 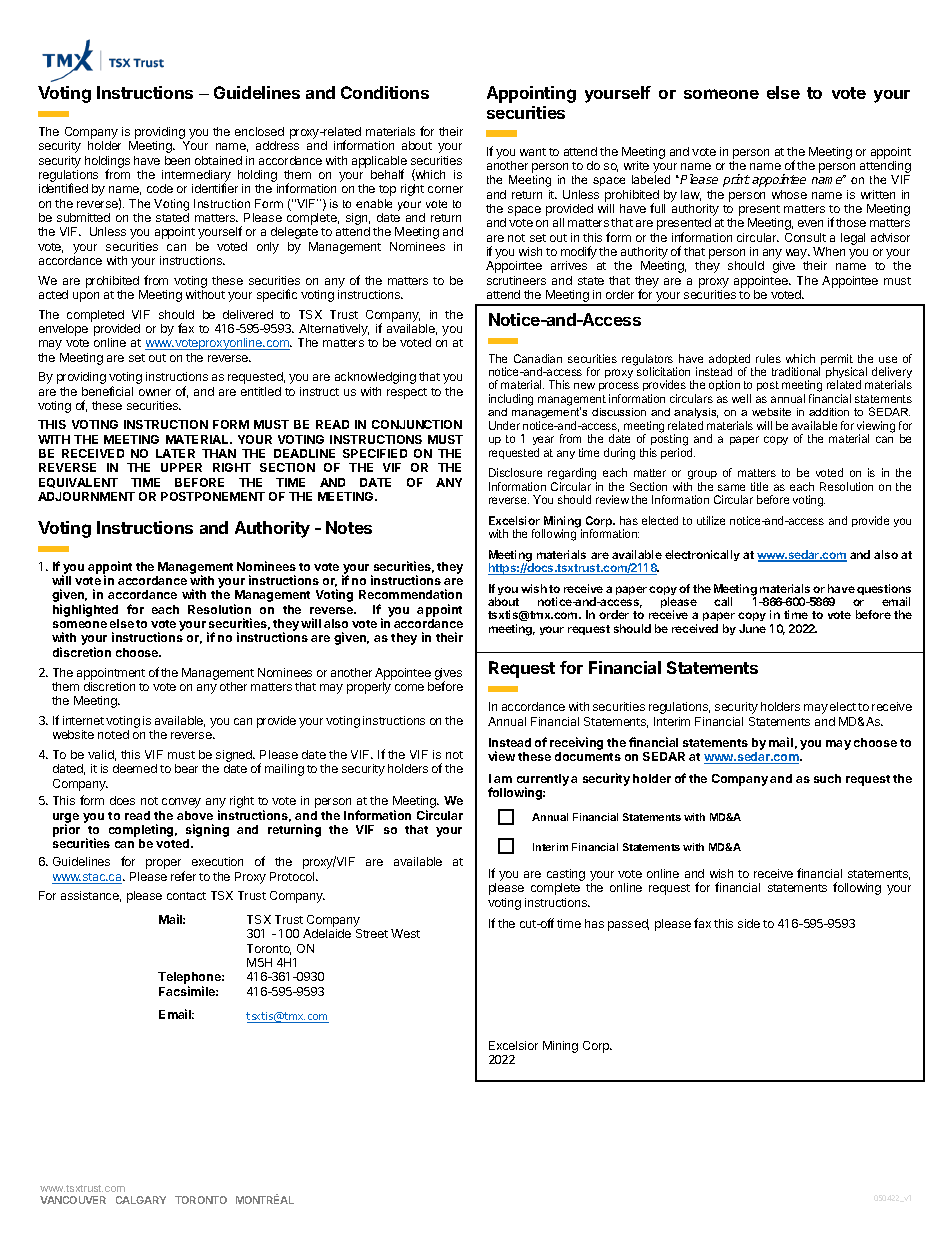 I want to click on West, so click(x=405, y=933).
